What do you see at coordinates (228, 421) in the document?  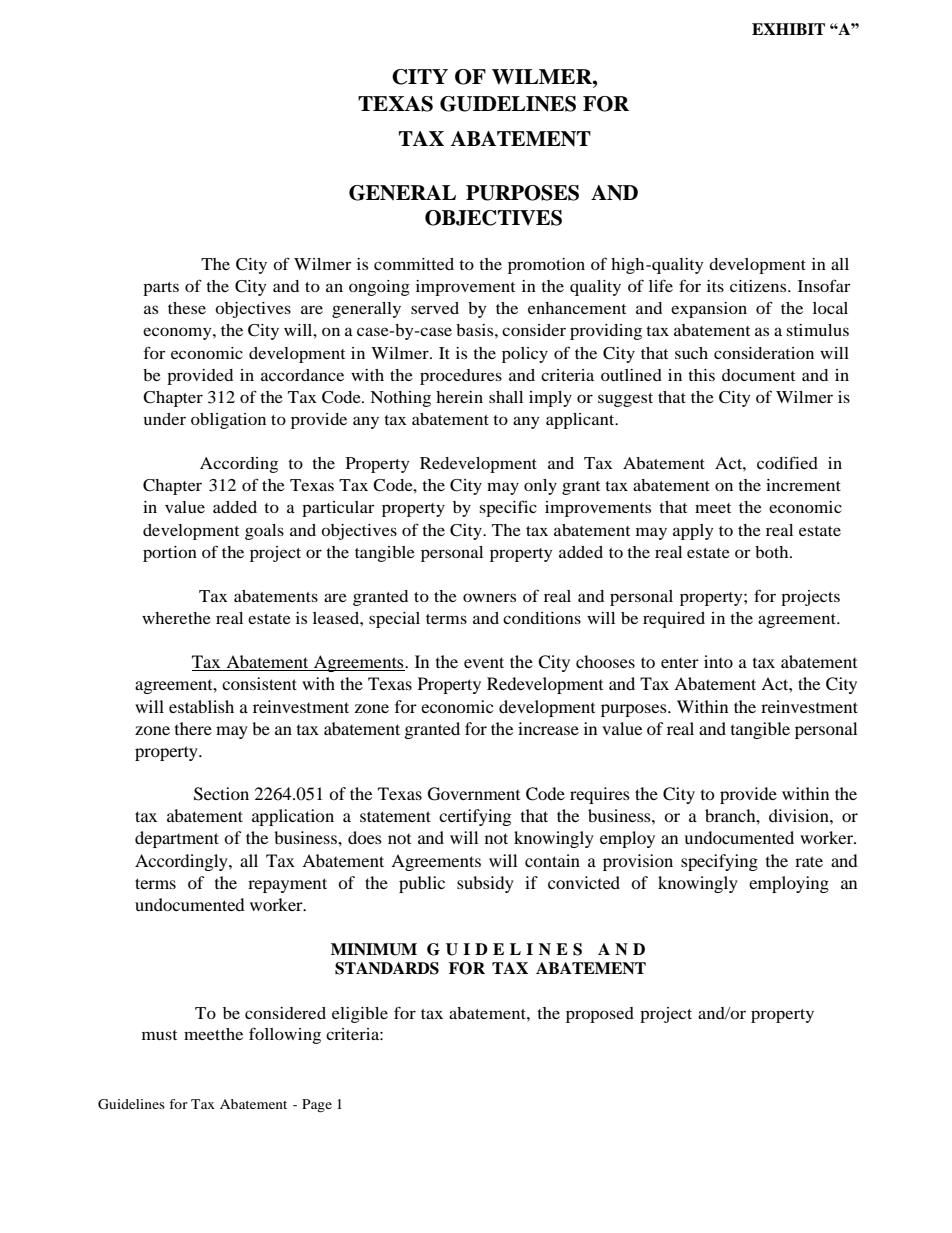 I see `obligation` at bounding box center [228, 421].
